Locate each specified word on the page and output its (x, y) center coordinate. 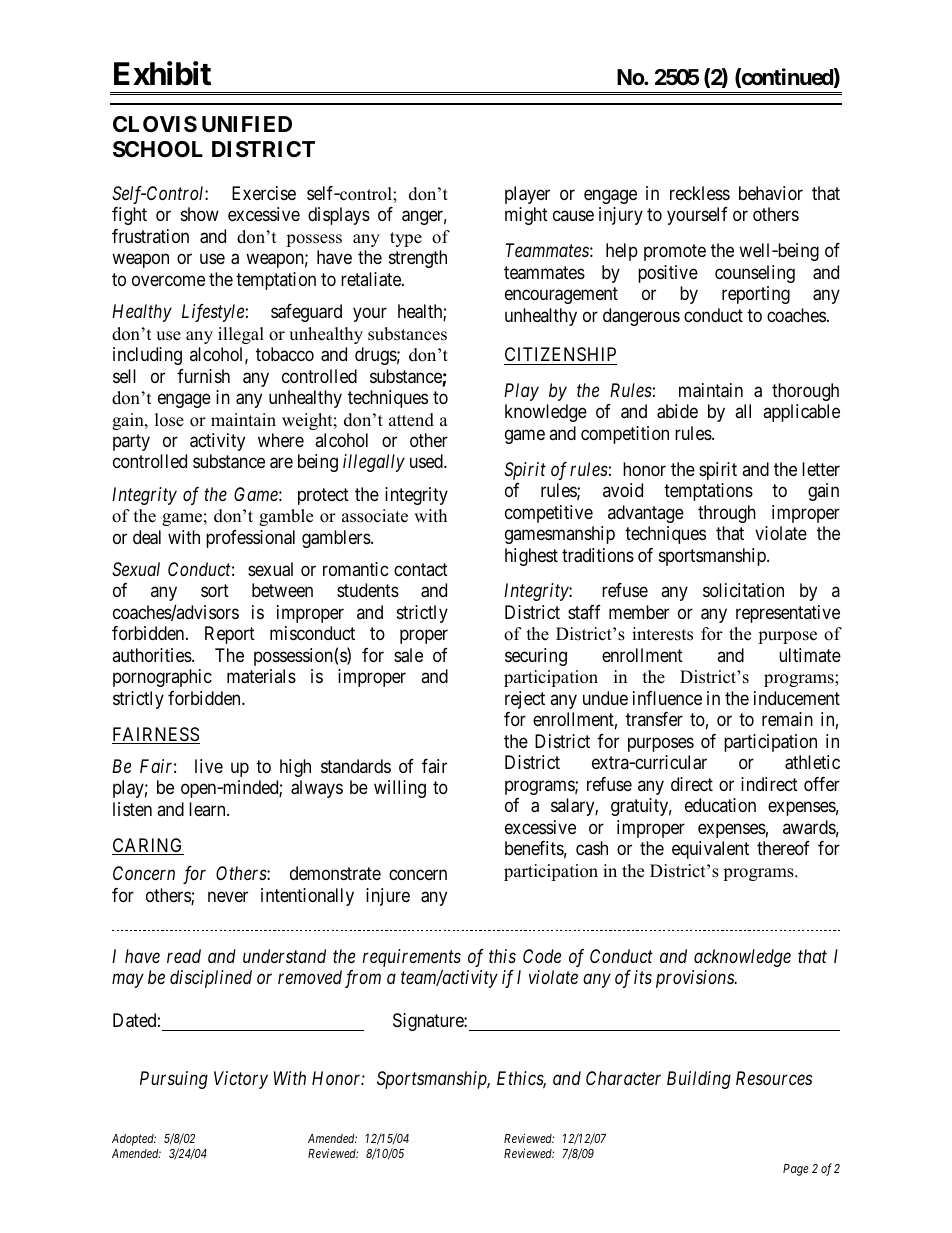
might (526, 216)
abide (677, 411)
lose (169, 420)
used (427, 461)
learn (208, 809)
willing (400, 789)
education (720, 805)
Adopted (134, 1140)
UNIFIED (247, 124)
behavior (771, 193)
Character (623, 1078)
